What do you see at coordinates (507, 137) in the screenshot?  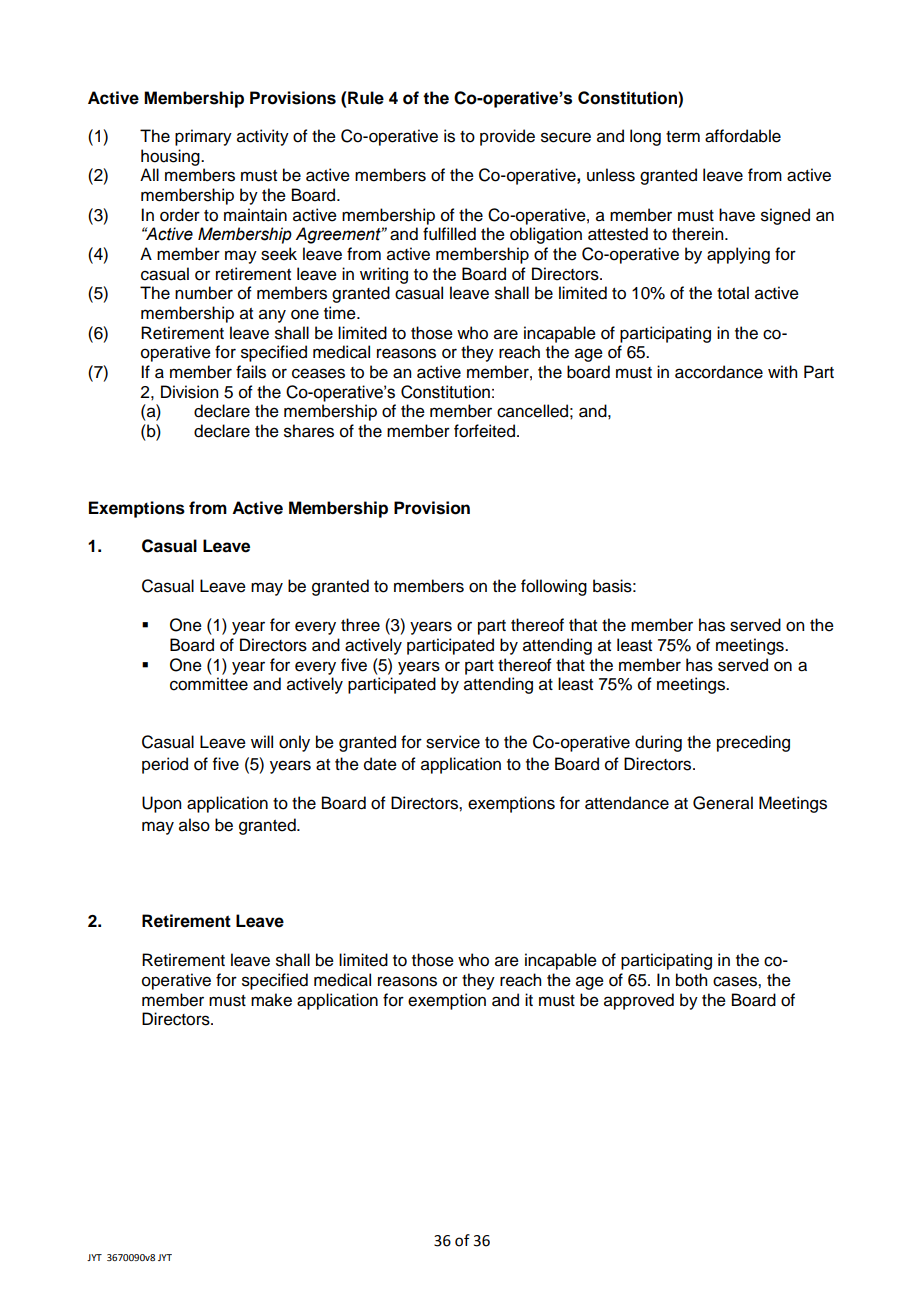 I see `provide` at bounding box center [507, 137].
